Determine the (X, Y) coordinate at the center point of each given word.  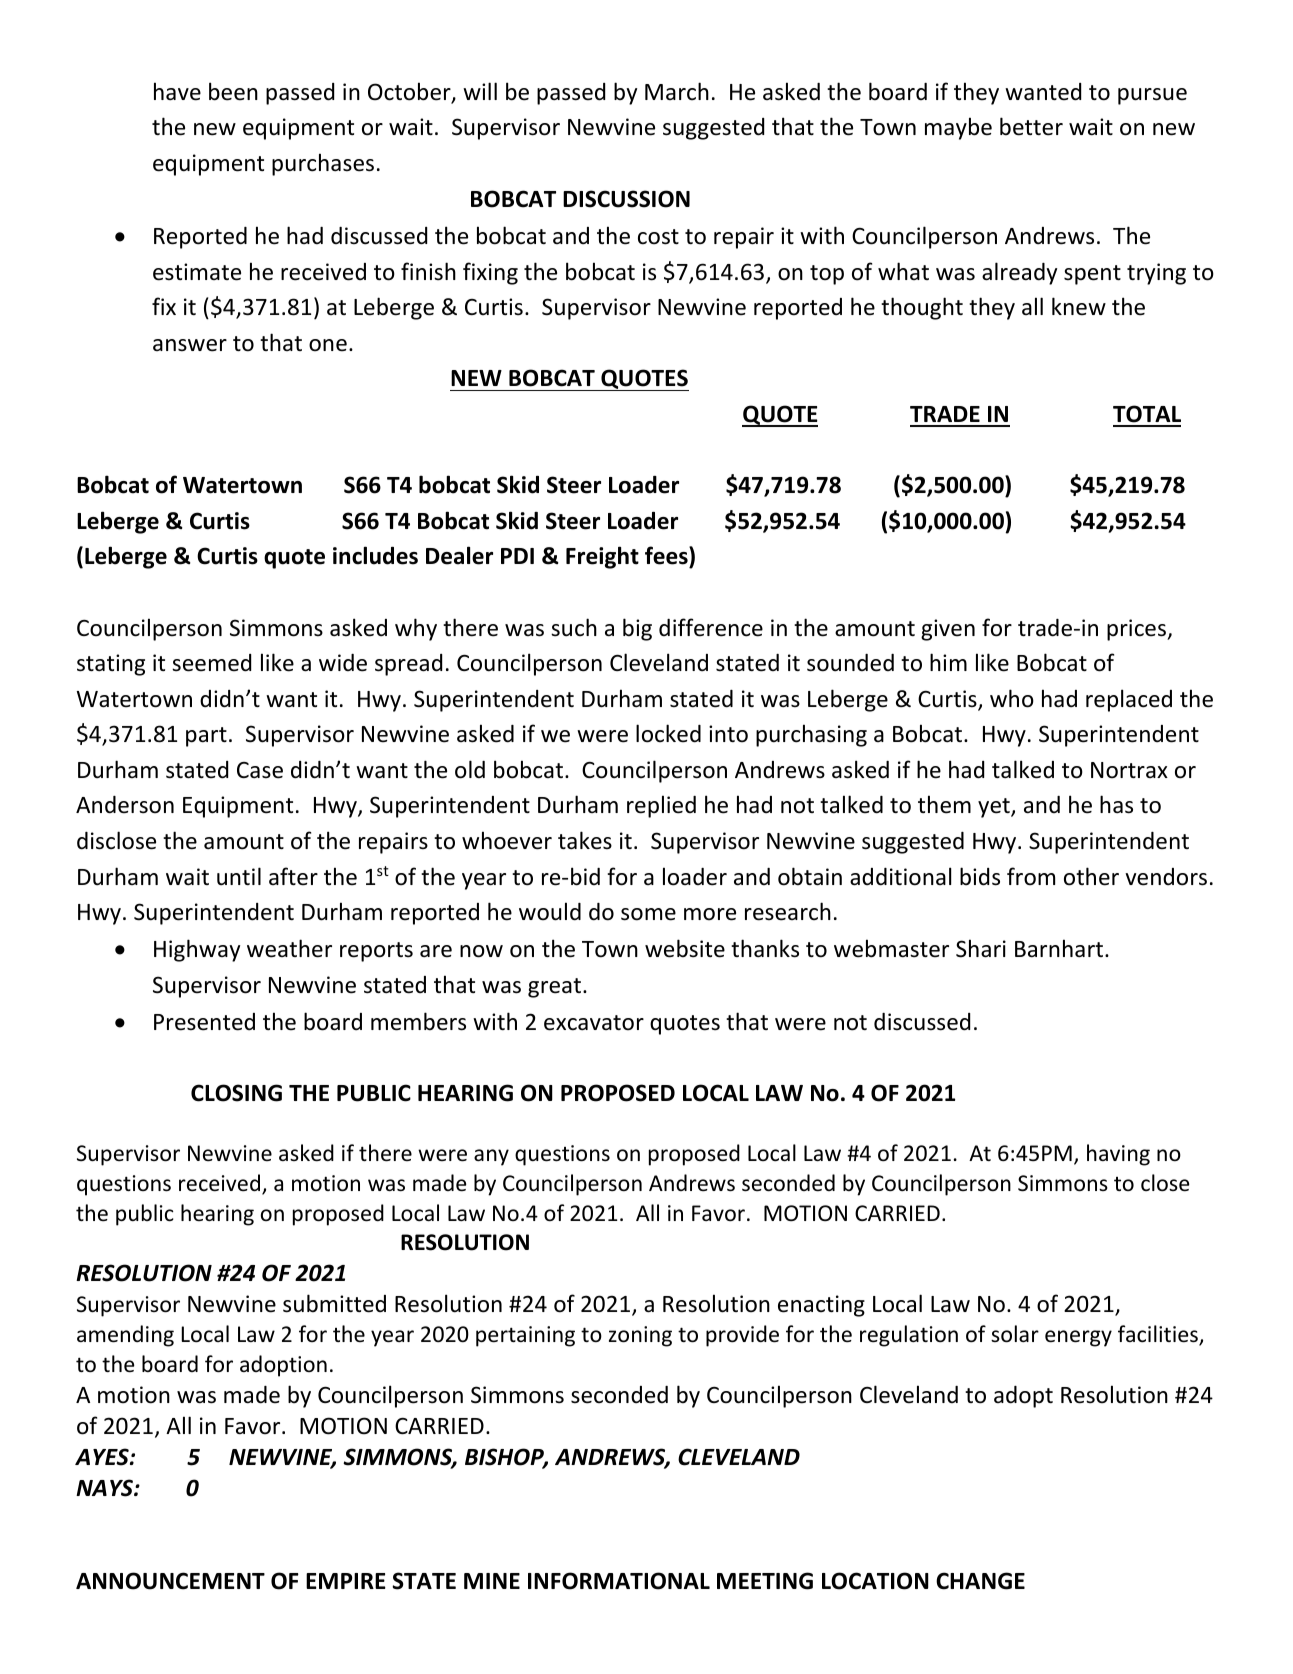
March (677, 91)
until (239, 876)
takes (585, 840)
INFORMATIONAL (619, 1581)
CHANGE (980, 1581)
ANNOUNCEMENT (170, 1581)
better (1031, 126)
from (1031, 876)
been (233, 91)
